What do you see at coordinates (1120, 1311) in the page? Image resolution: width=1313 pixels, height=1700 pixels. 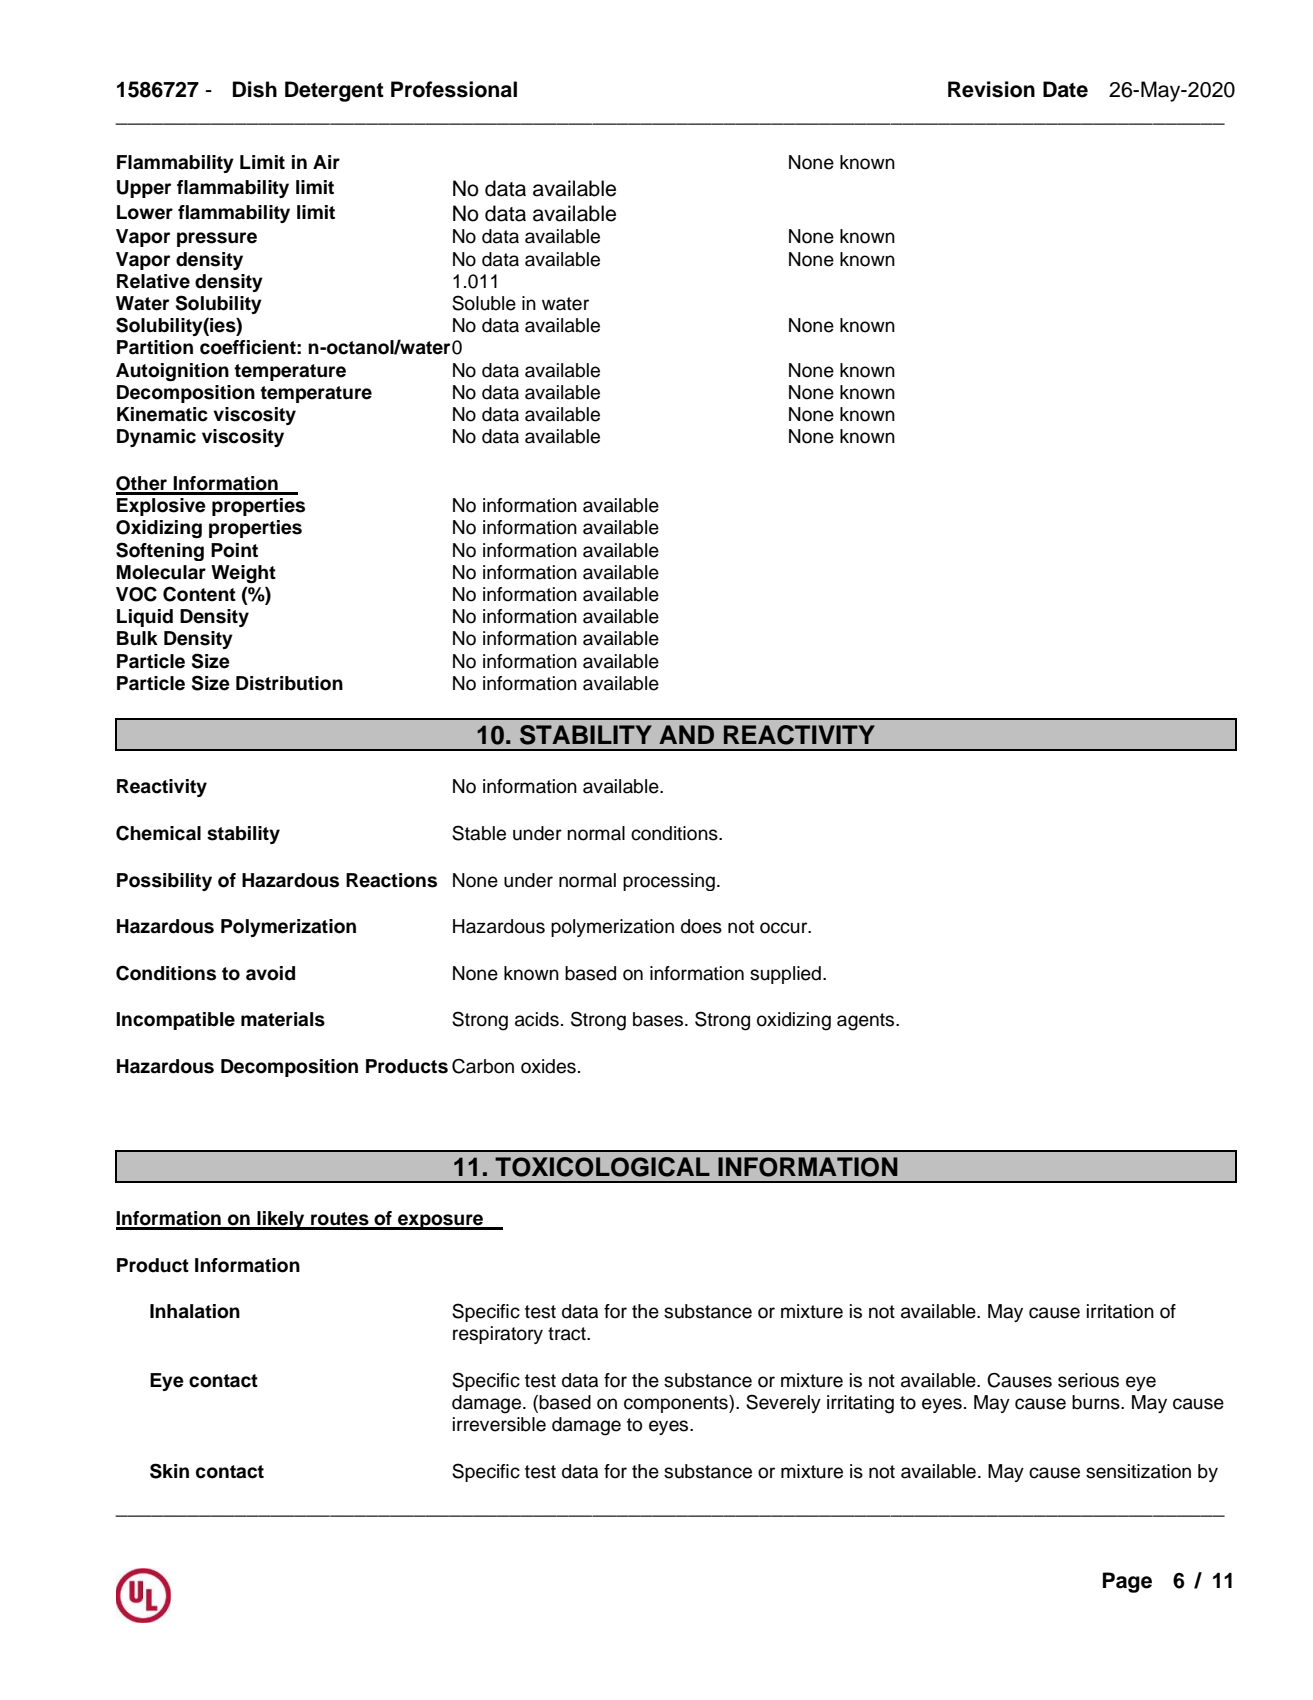 I see `irritation` at bounding box center [1120, 1311].
